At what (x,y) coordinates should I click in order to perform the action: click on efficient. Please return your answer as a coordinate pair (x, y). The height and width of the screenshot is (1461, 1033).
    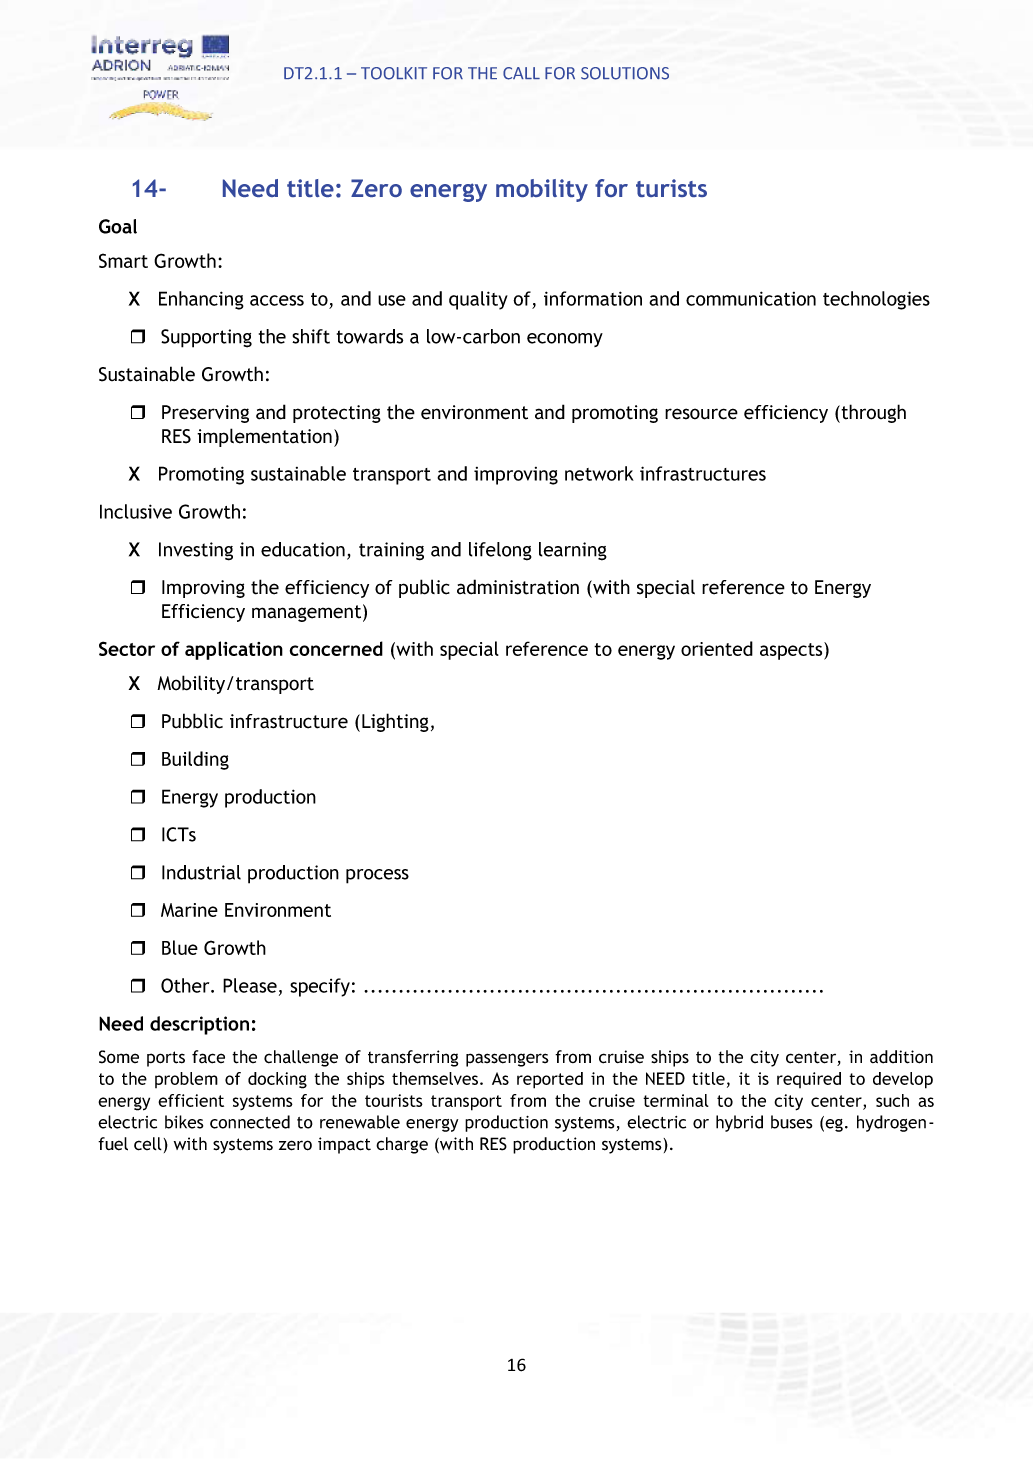
    Looking at the image, I should click on (191, 1100).
